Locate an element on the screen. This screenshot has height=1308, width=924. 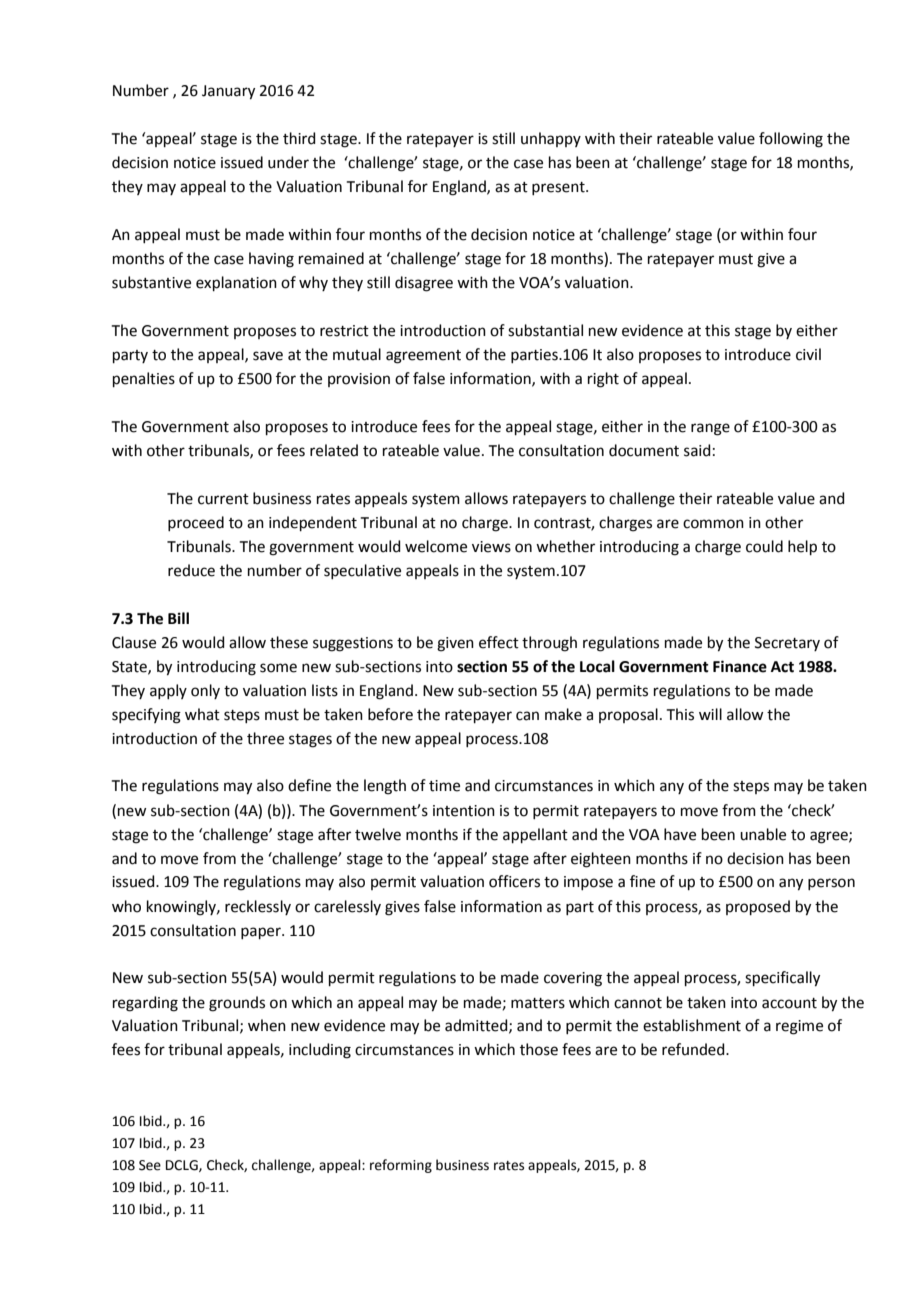
explanation is located at coordinates (236, 283).
